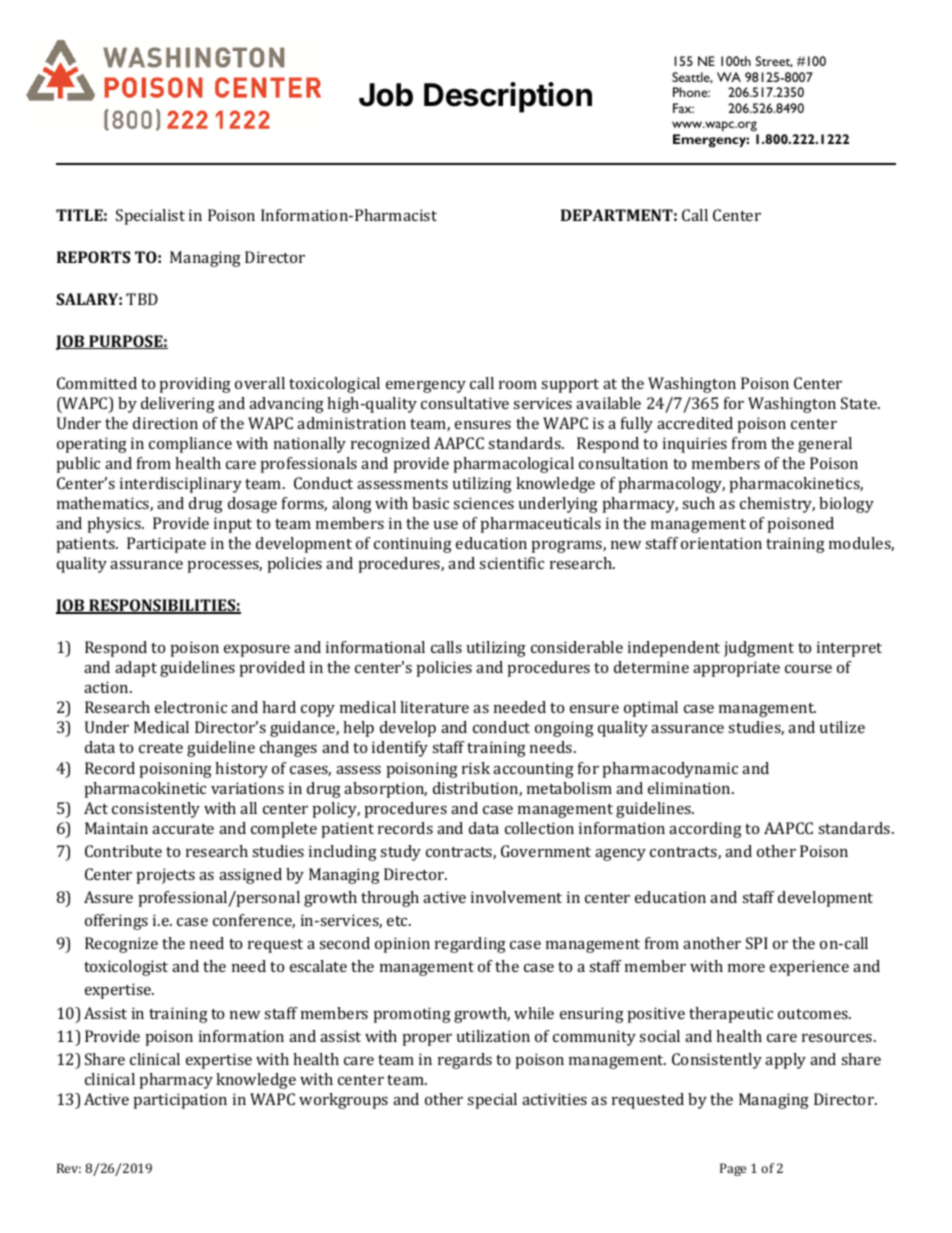 This page has width=952, height=1233. Describe the element at coordinates (511, 563) in the page. I see `scientific` at that location.
